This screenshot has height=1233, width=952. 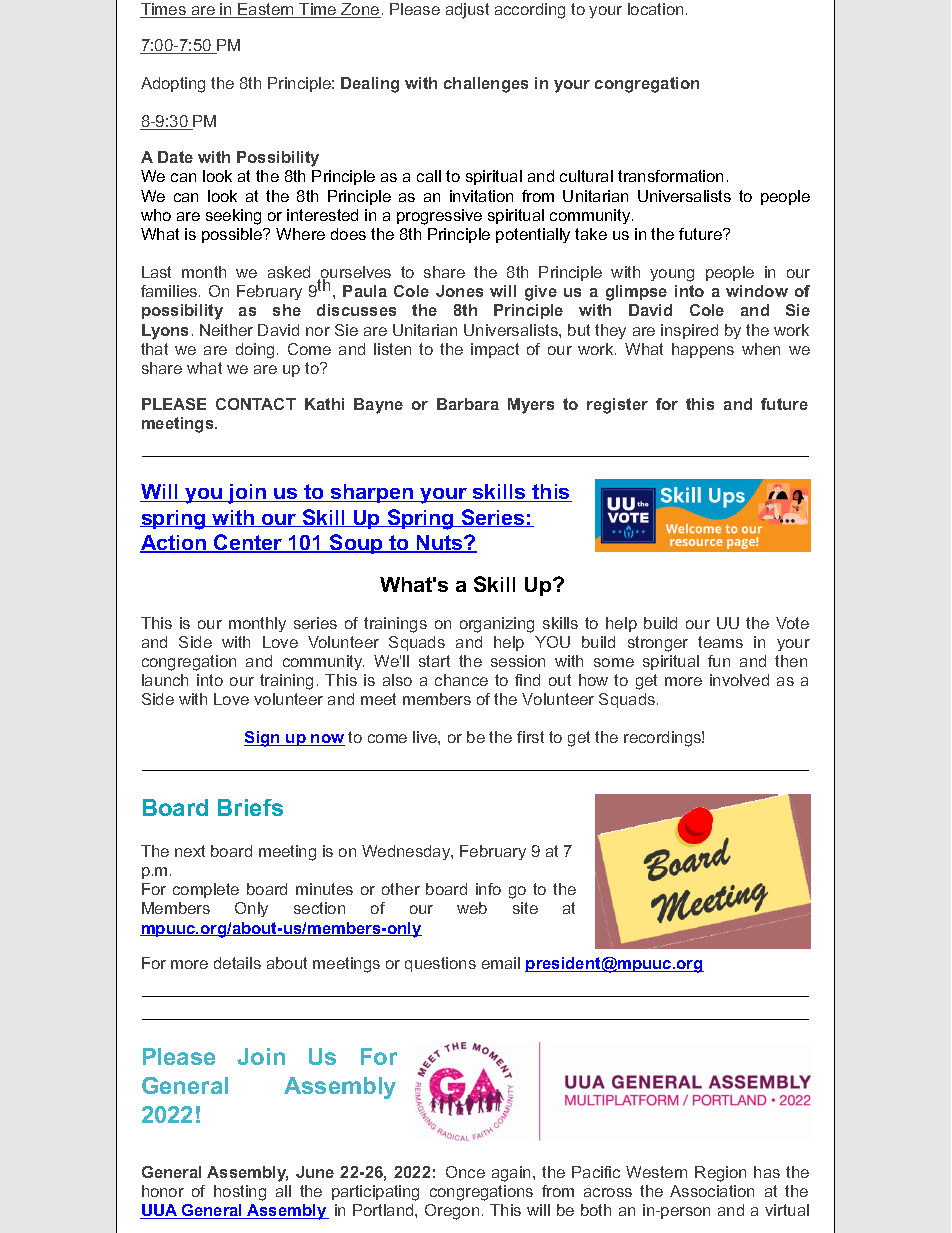 What do you see at coordinates (655, 9) in the screenshot?
I see `location` at bounding box center [655, 9].
